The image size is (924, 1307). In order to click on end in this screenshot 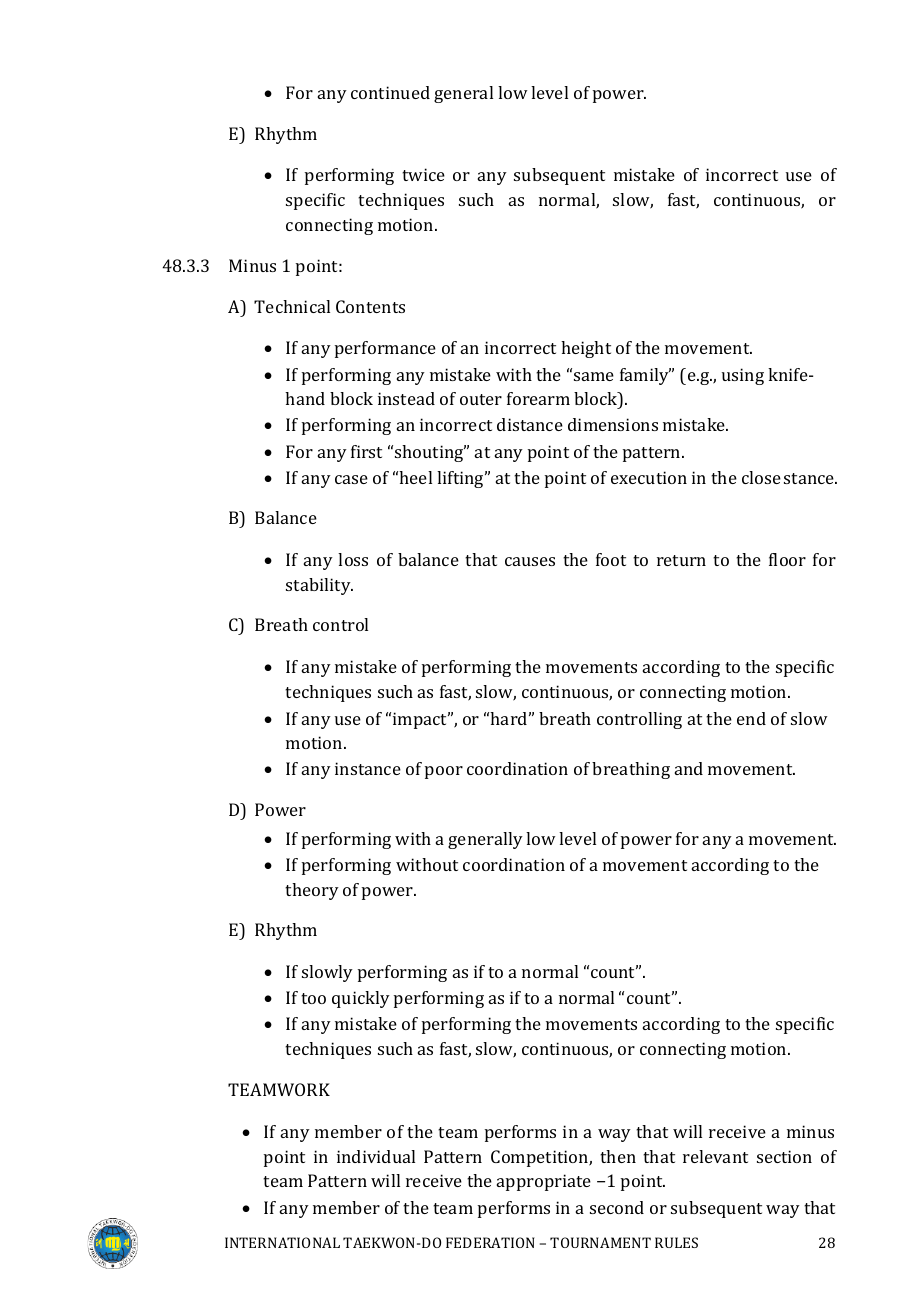, I will do `click(751, 718)`.
